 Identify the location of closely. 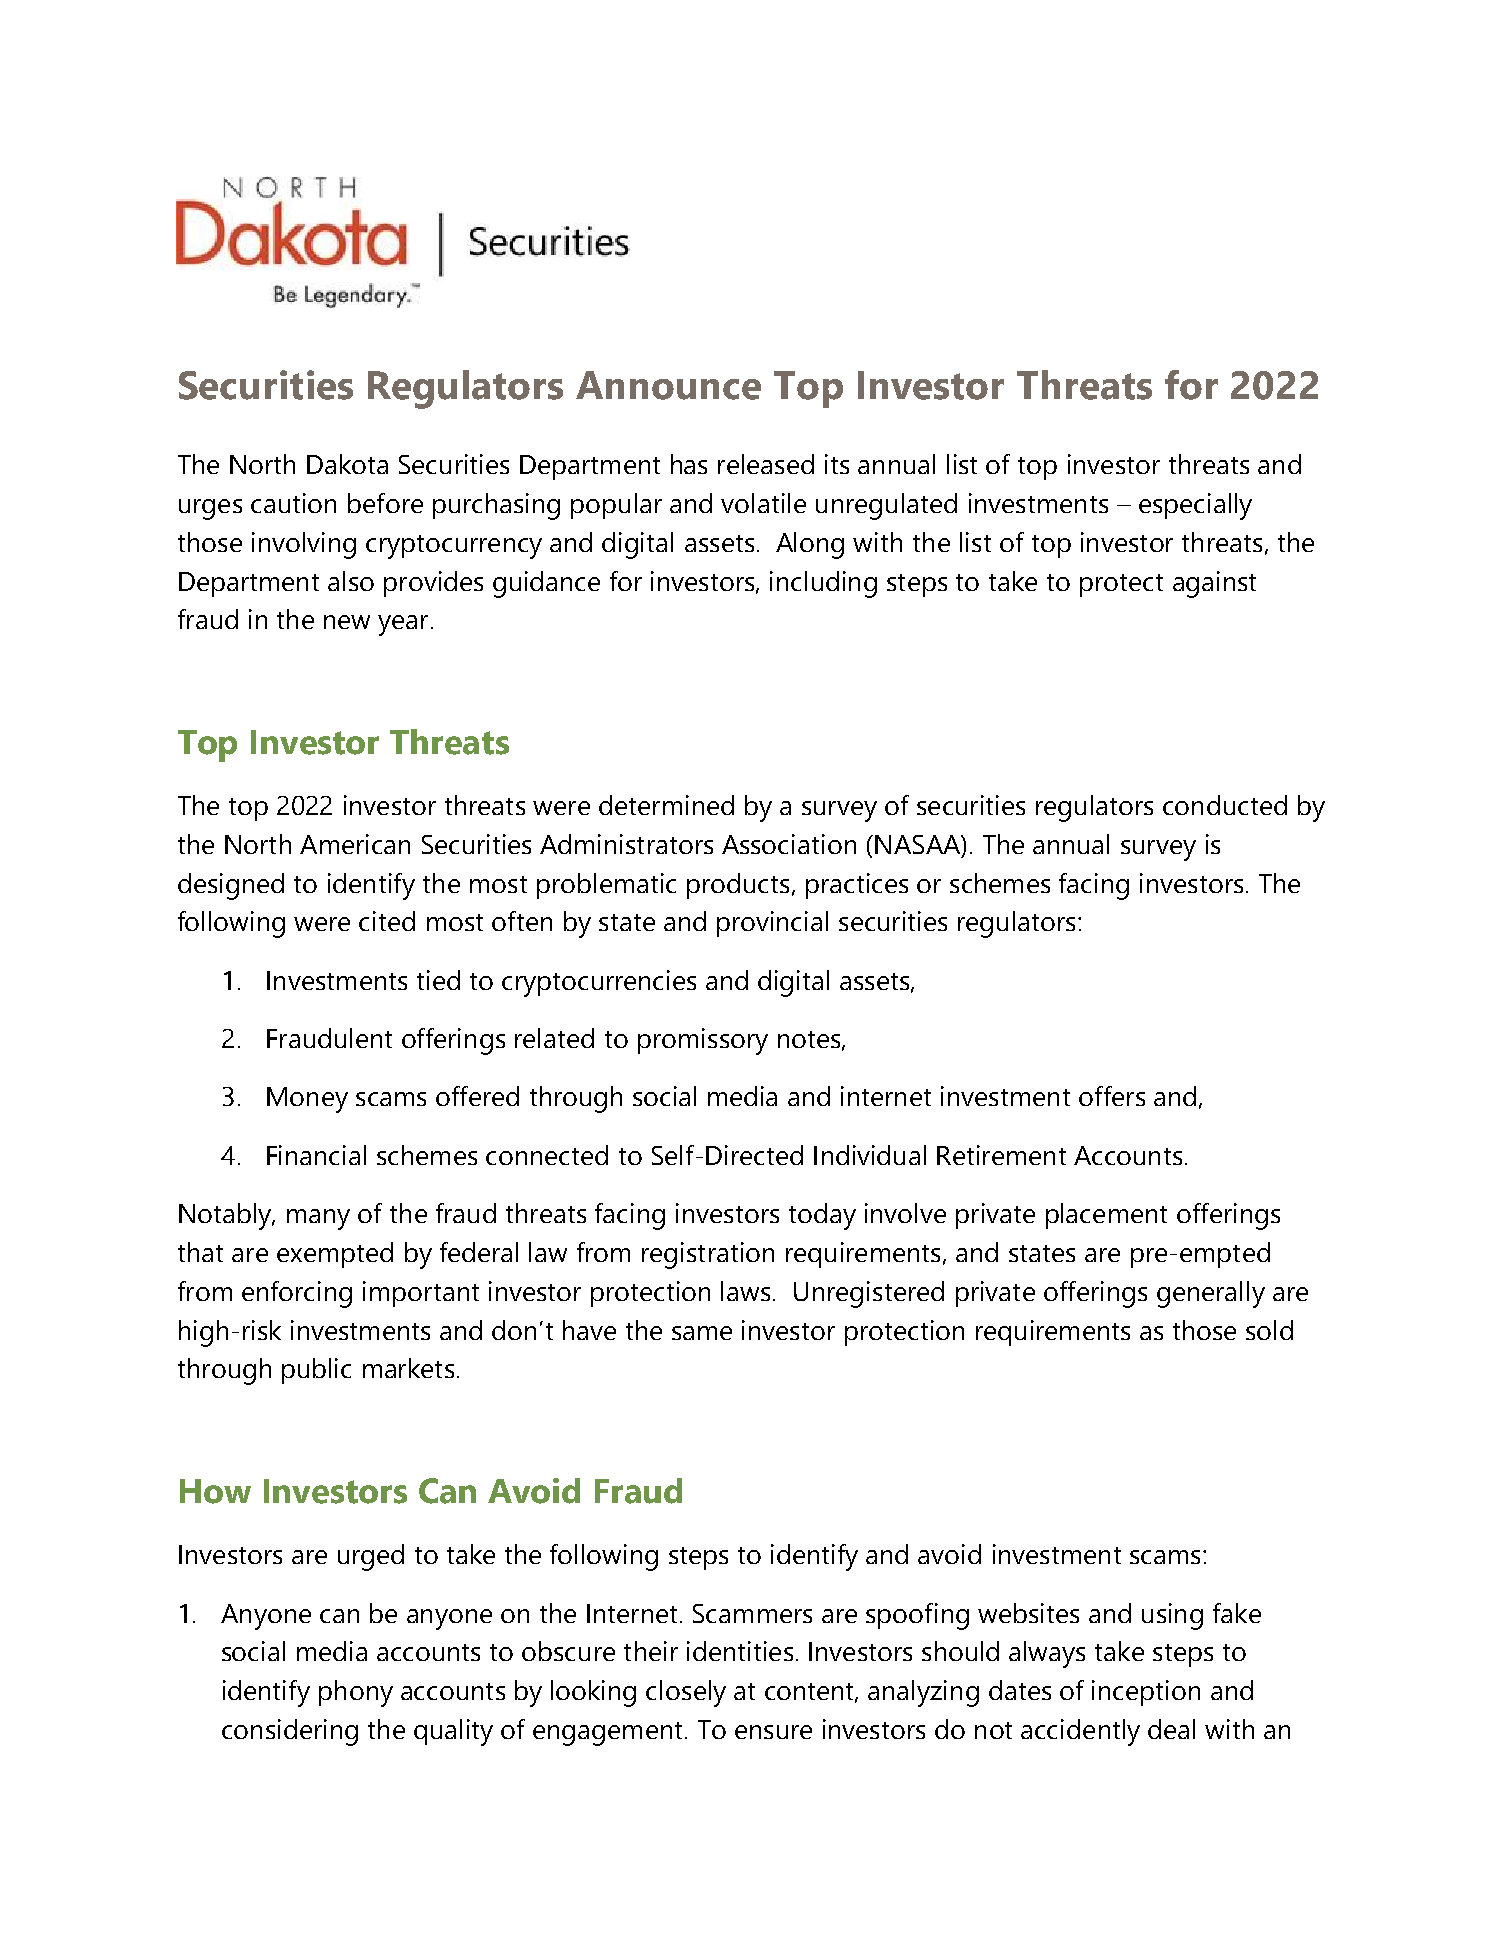
(686, 1693).
